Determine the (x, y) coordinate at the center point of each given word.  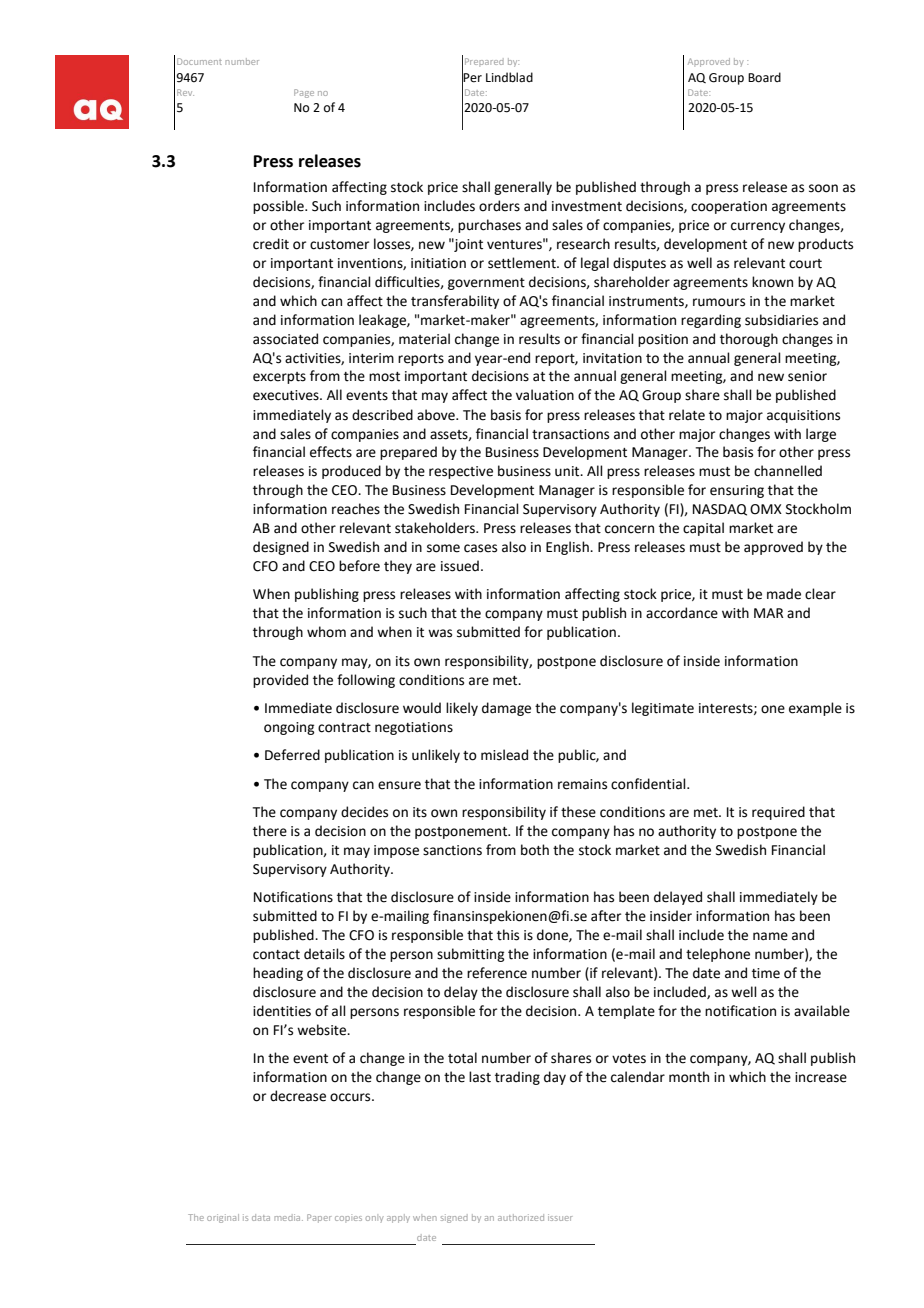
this (508, 935)
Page (304, 93)
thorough (749, 340)
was (440, 633)
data (261, 1217)
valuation (545, 395)
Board (764, 77)
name (770, 936)
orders (499, 206)
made (784, 594)
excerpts (279, 378)
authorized (521, 1217)
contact (276, 955)
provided (280, 681)
